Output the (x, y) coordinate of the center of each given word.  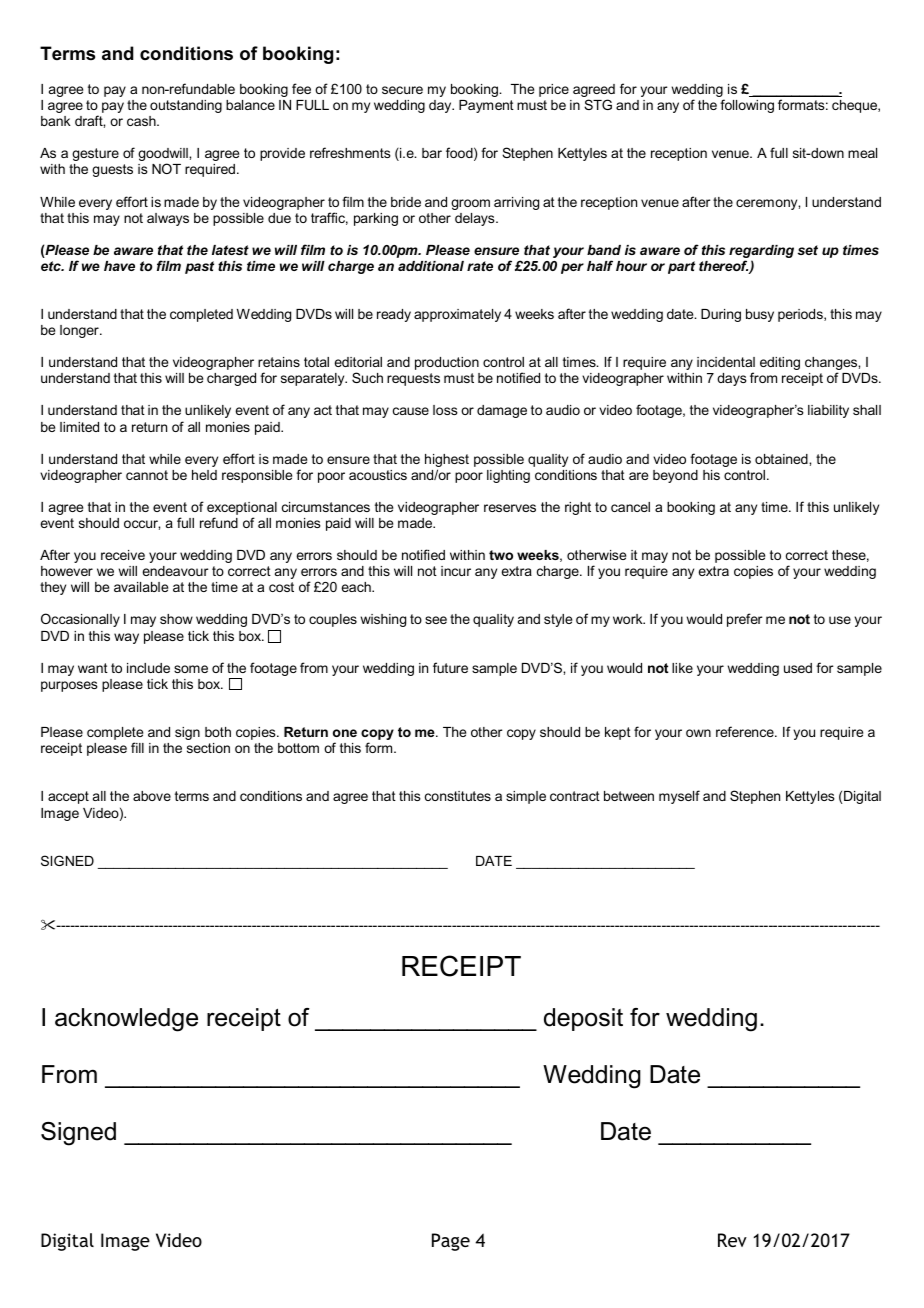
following (747, 106)
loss (445, 410)
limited (79, 427)
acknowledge (126, 1020)
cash (142, 121)
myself (679, 797)
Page (451, 1242)
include (148, 668)
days (732, 379)
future (450, 667)
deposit (583, 1019)
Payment (486, 106)
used (798, 668)
